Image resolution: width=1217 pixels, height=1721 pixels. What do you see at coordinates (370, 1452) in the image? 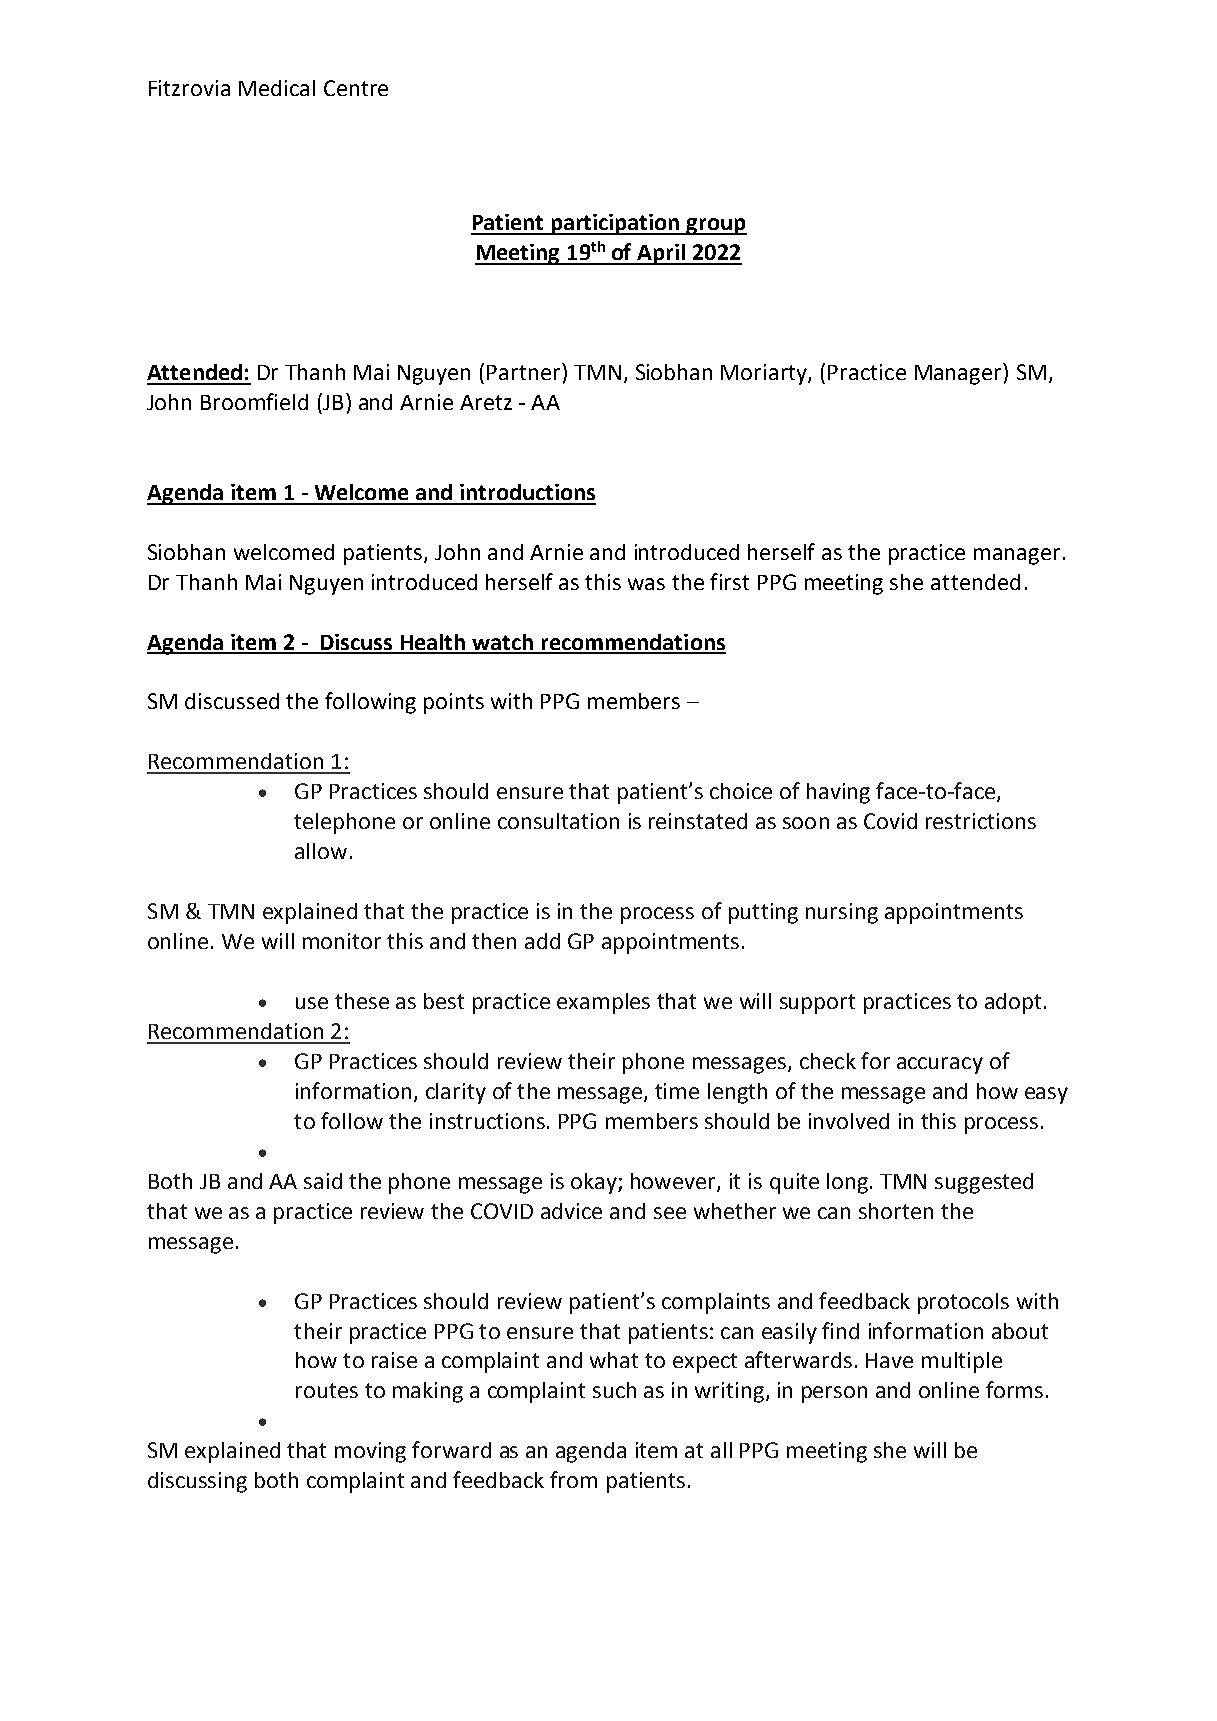
I see `moving` at bounding box center [370, 1452].
